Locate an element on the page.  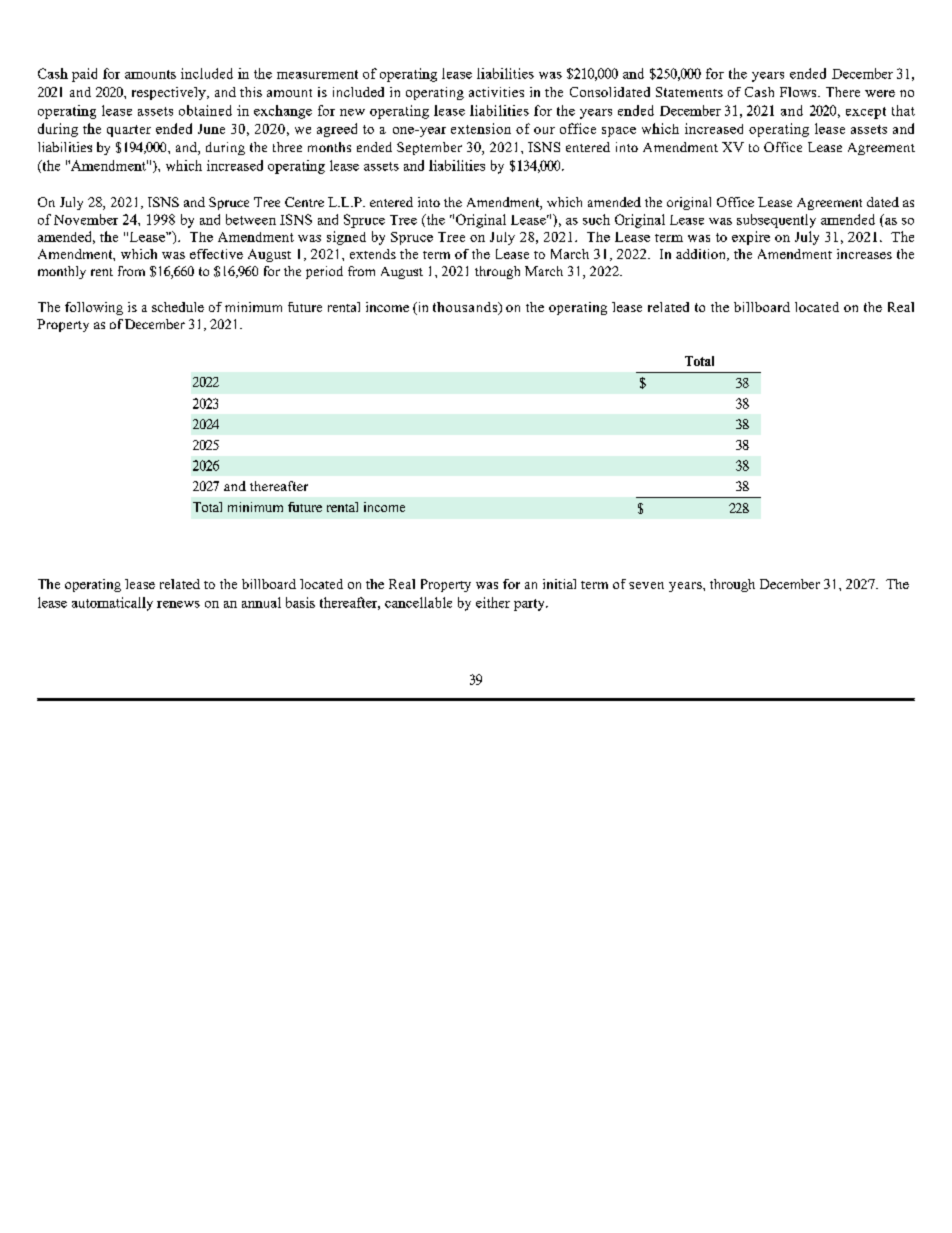
extends is located at coordinates (373, 254).
